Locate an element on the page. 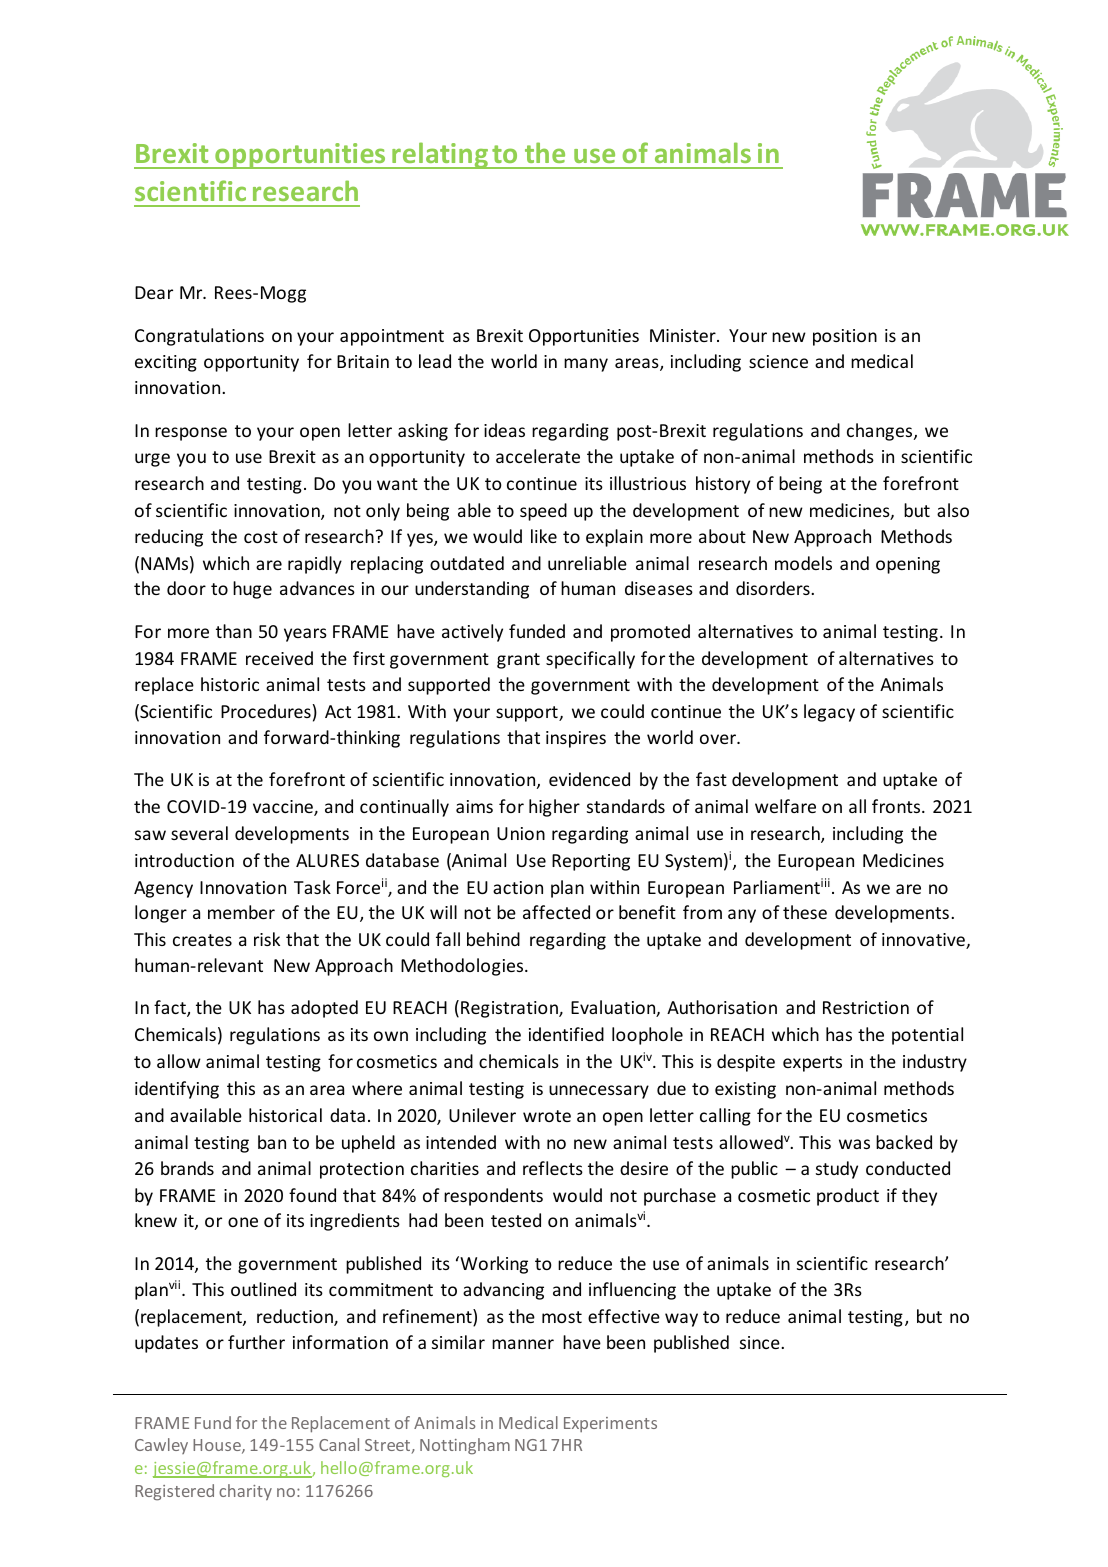 The width and height of the document is (1108, 1567). position is located at coordinates (845, 337).
